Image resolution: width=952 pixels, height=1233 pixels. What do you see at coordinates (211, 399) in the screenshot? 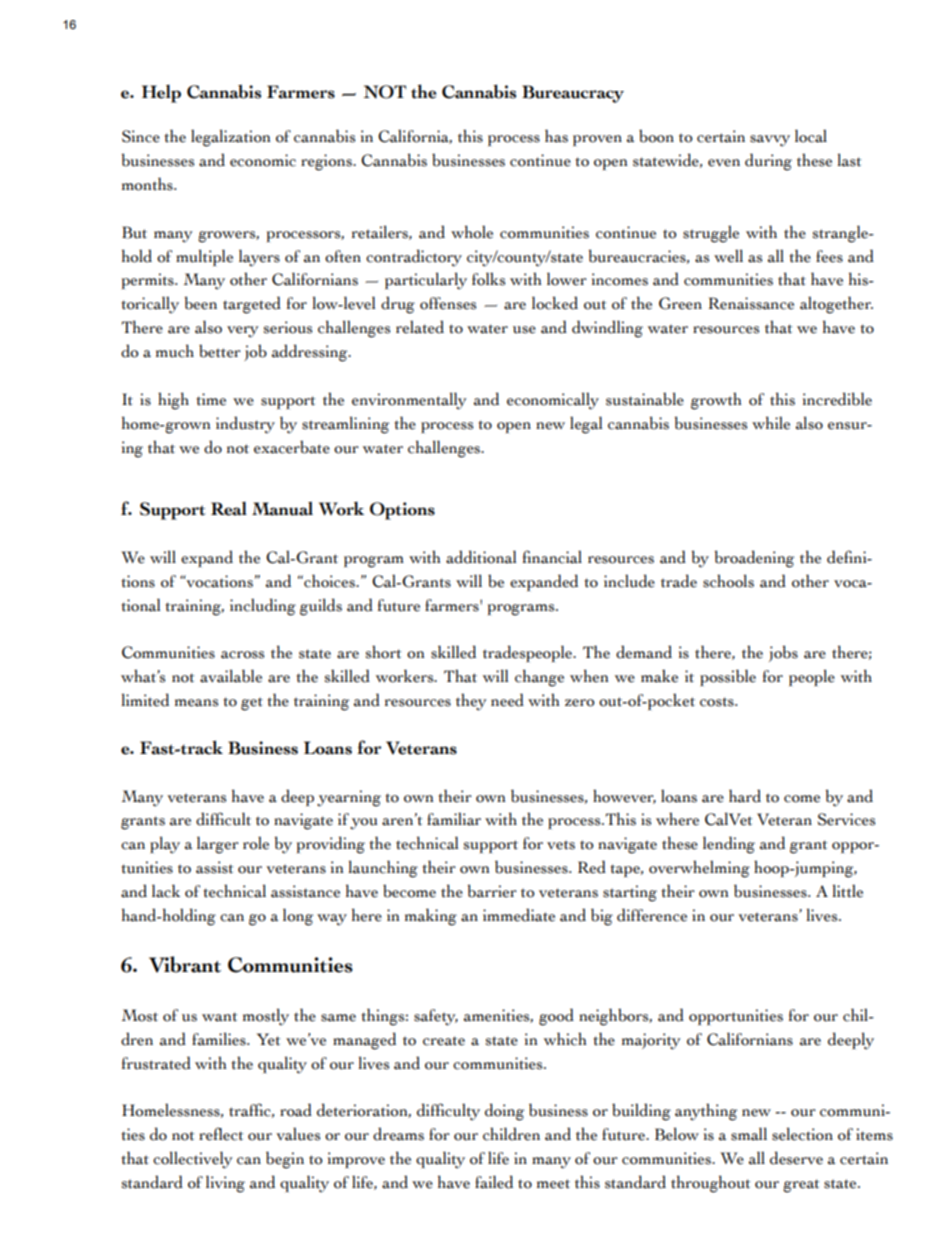
I see `time` at bounding box center [211, 399].
